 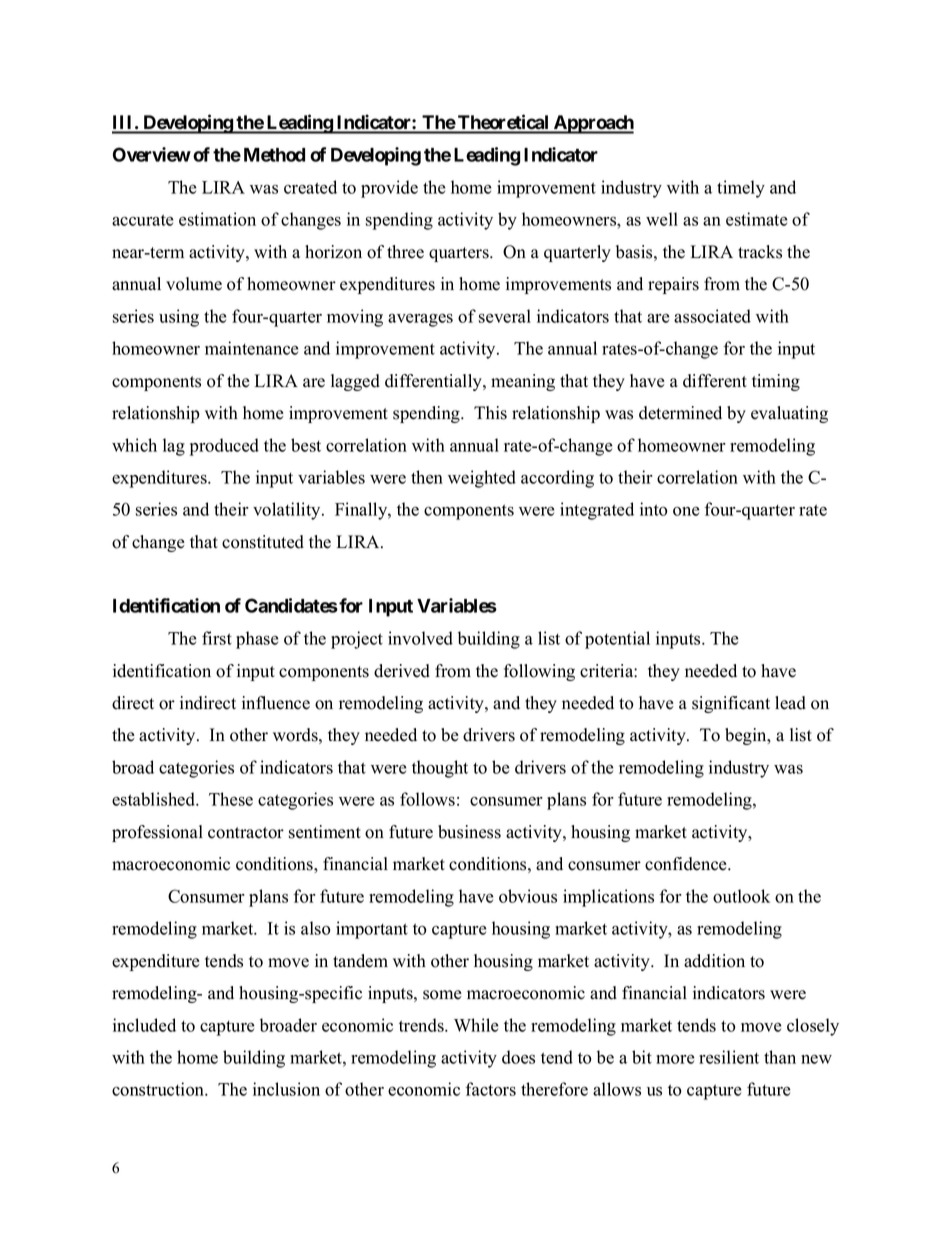 What do you see at coordinates (741, 189) in the screenshot?
I see `timely` at bounding box center [741, 189].
